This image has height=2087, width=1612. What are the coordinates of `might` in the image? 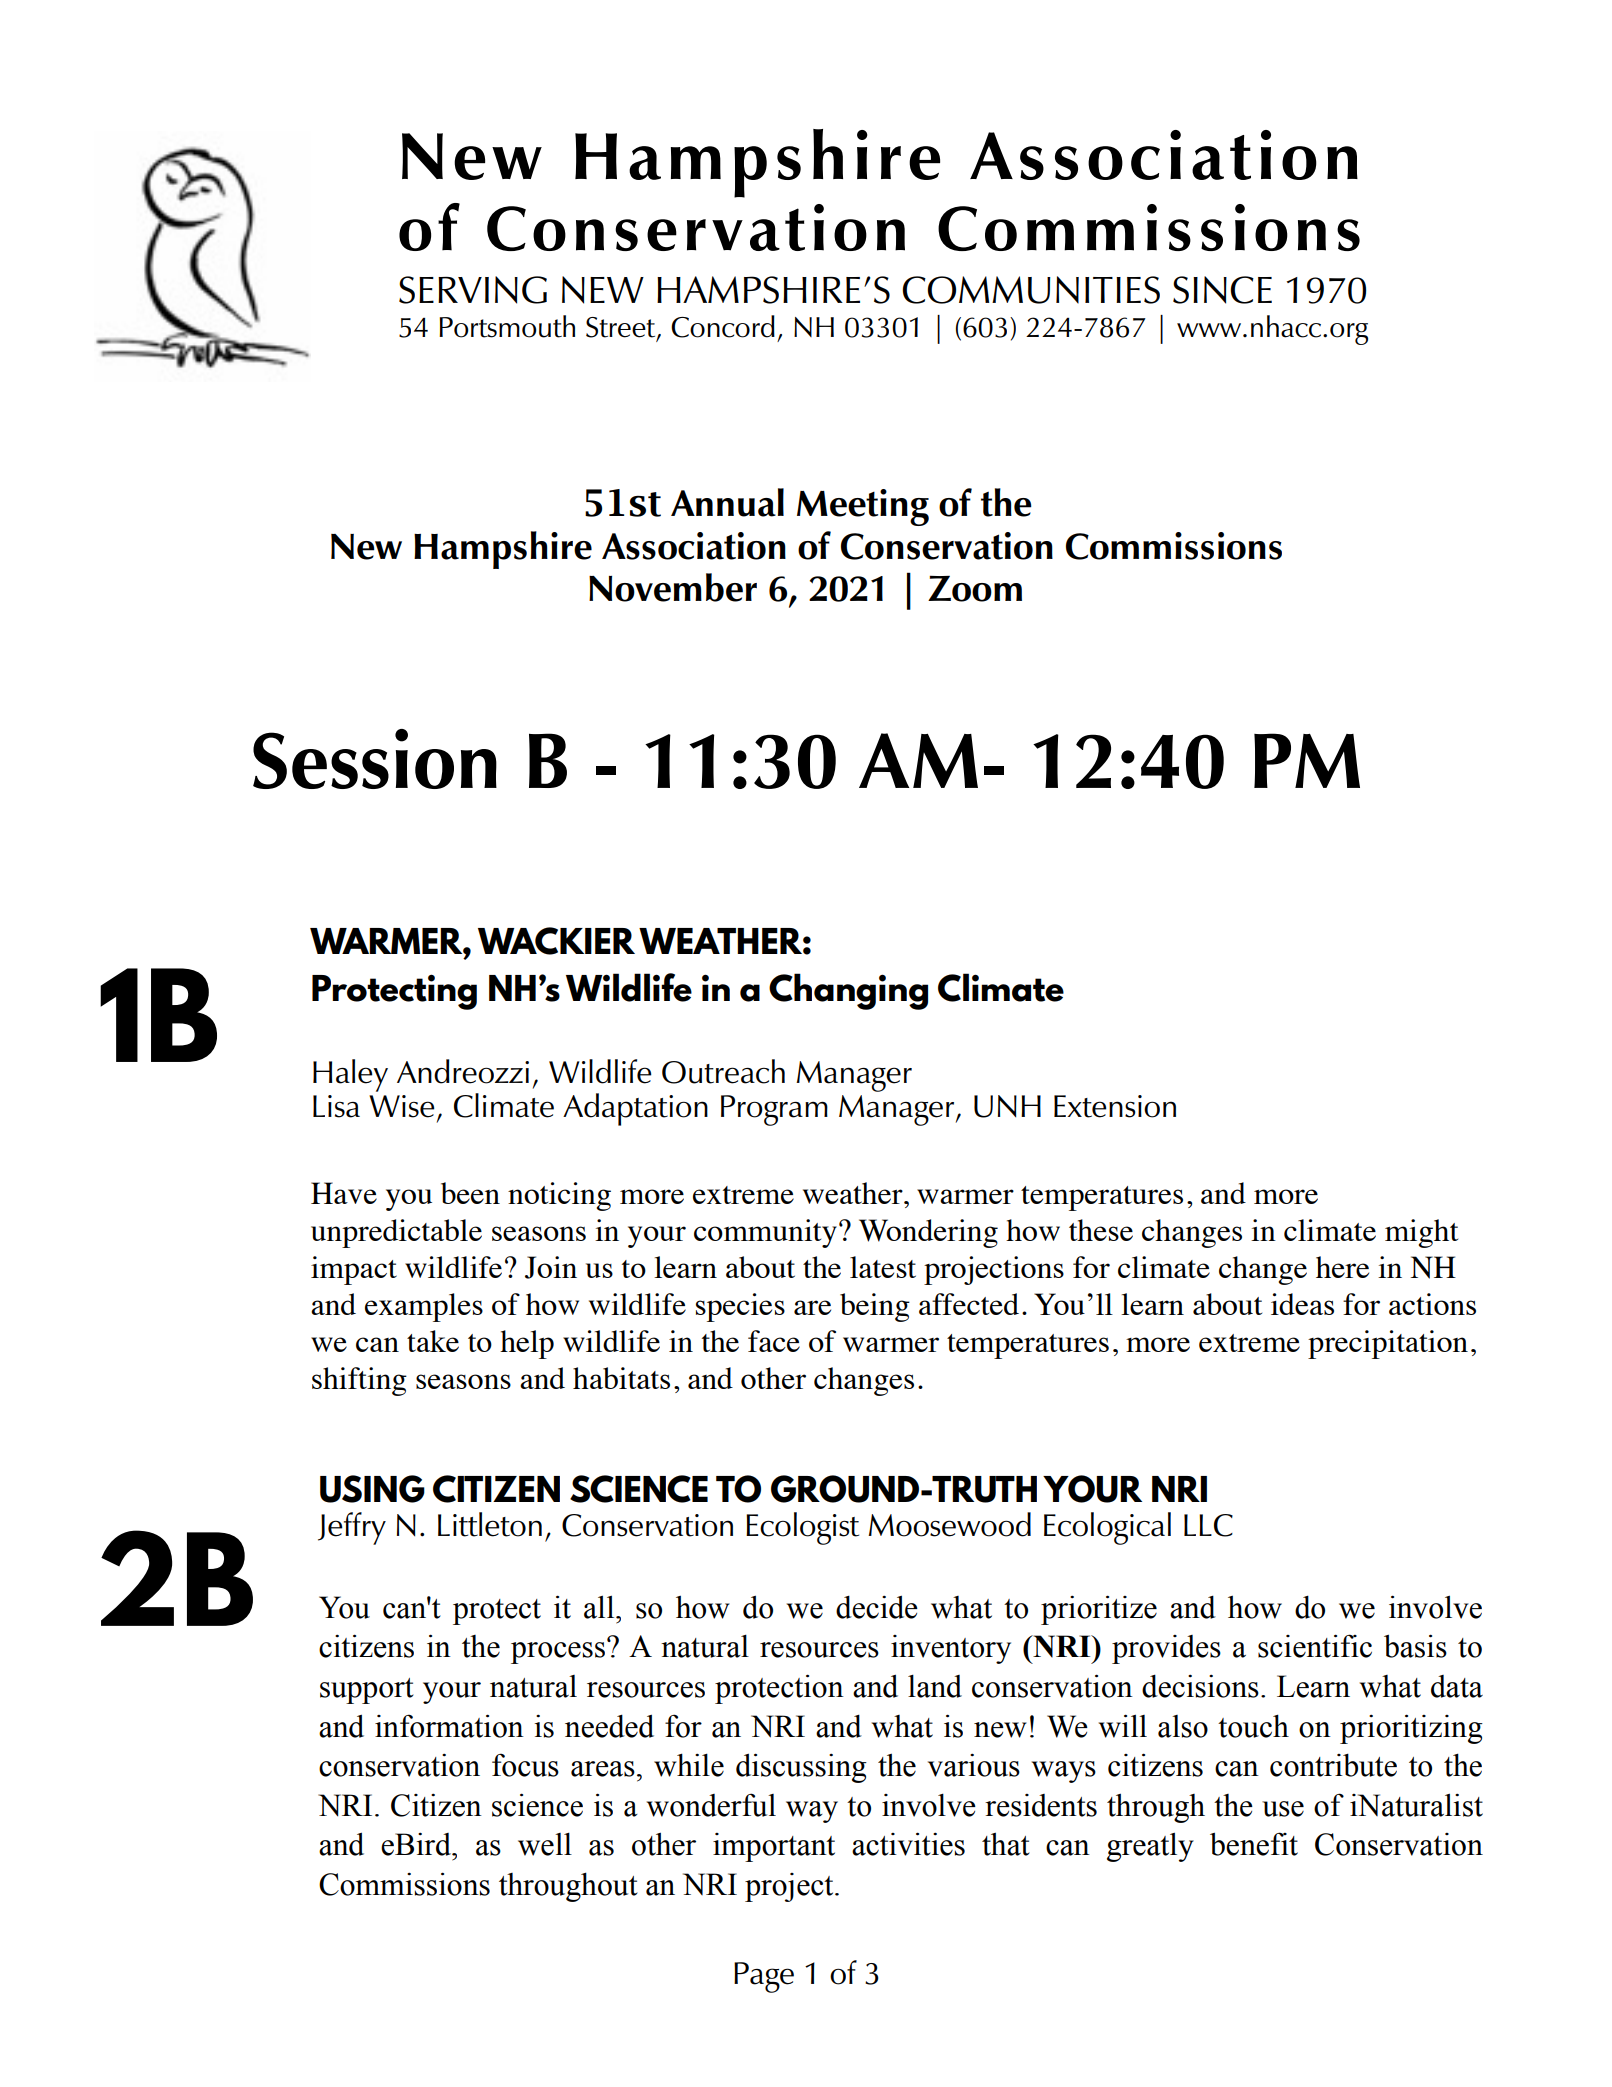 It's located at (1421, 1233).
